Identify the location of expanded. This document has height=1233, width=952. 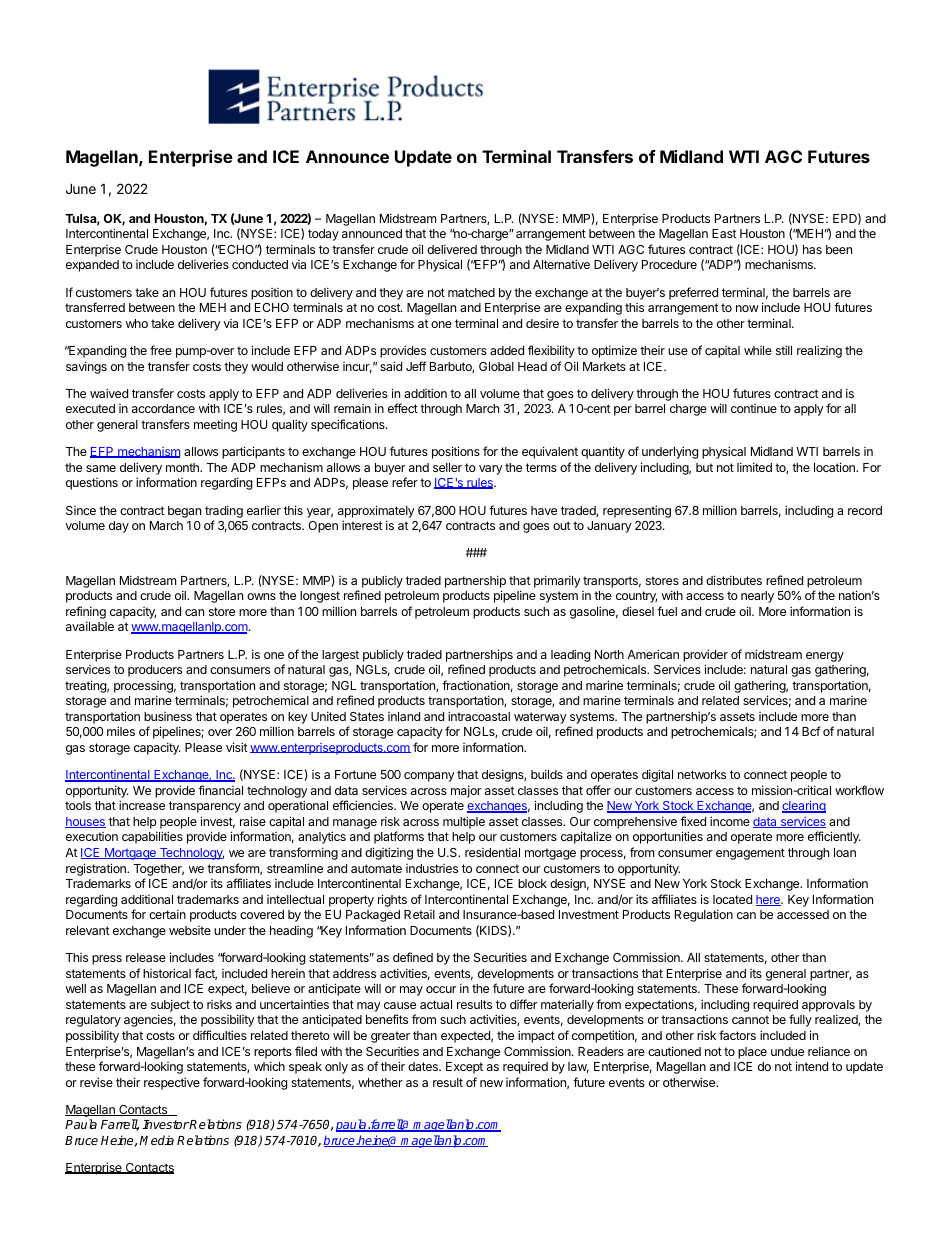
(92, 266).
